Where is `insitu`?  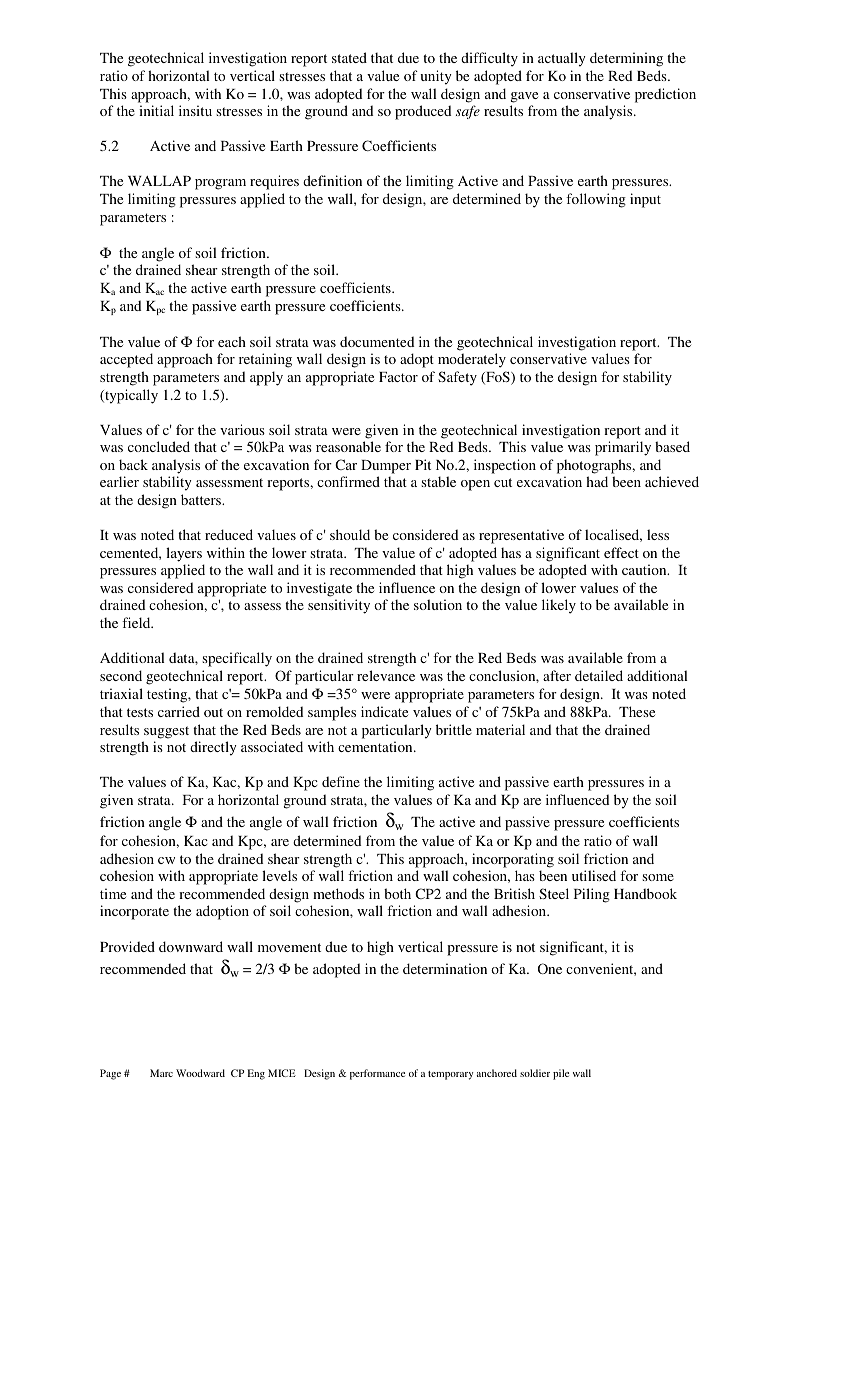 insitu is located at coordinates (195, 110).
